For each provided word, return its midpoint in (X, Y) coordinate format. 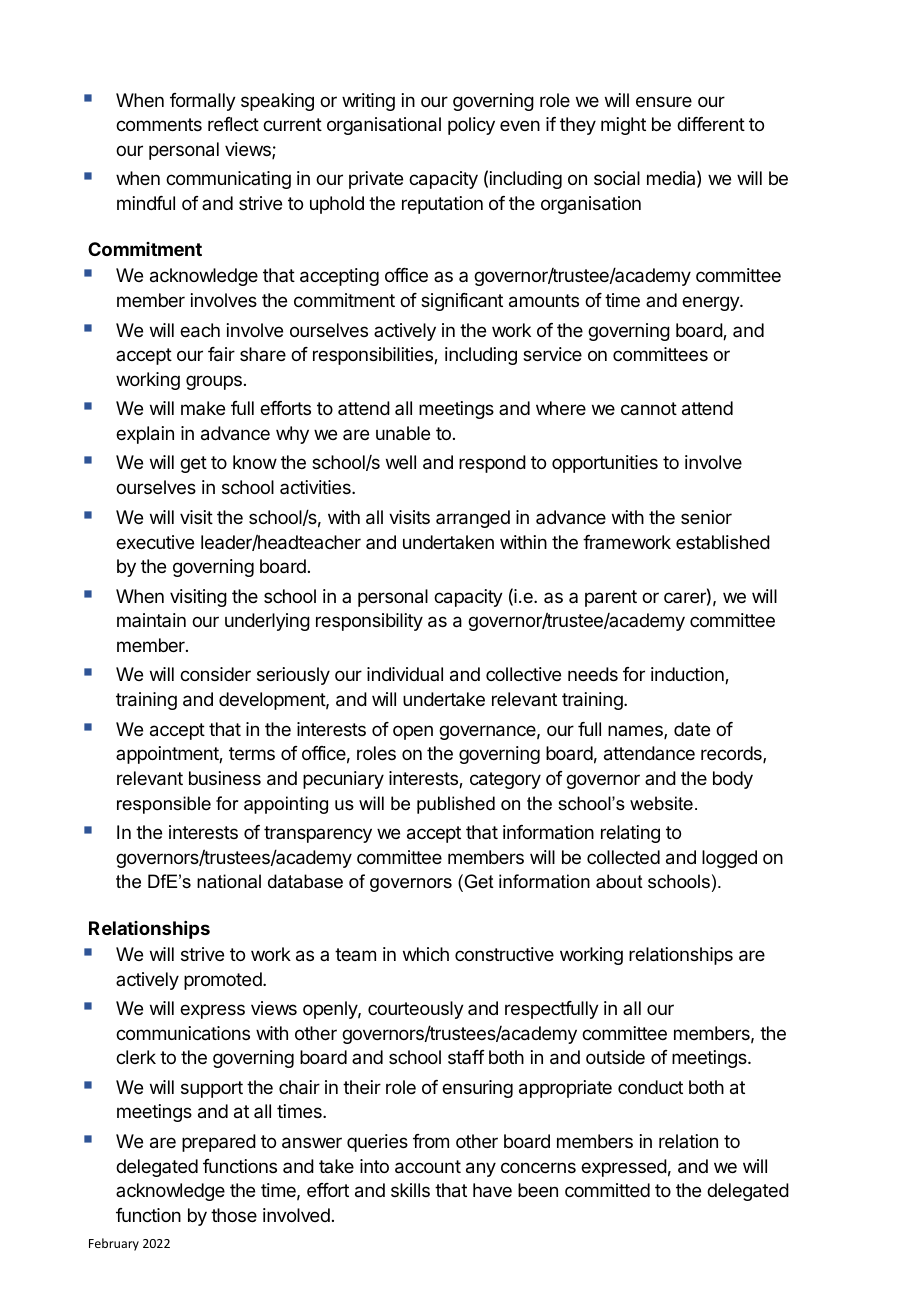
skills (410, 1190)
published (456, 805)
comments (159, 124)
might (623, 126)
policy (471, 126)
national (229, 881)
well (401, 462)
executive (155, 542)
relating (630, 834)
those (234, 1215)
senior (706, 517)
